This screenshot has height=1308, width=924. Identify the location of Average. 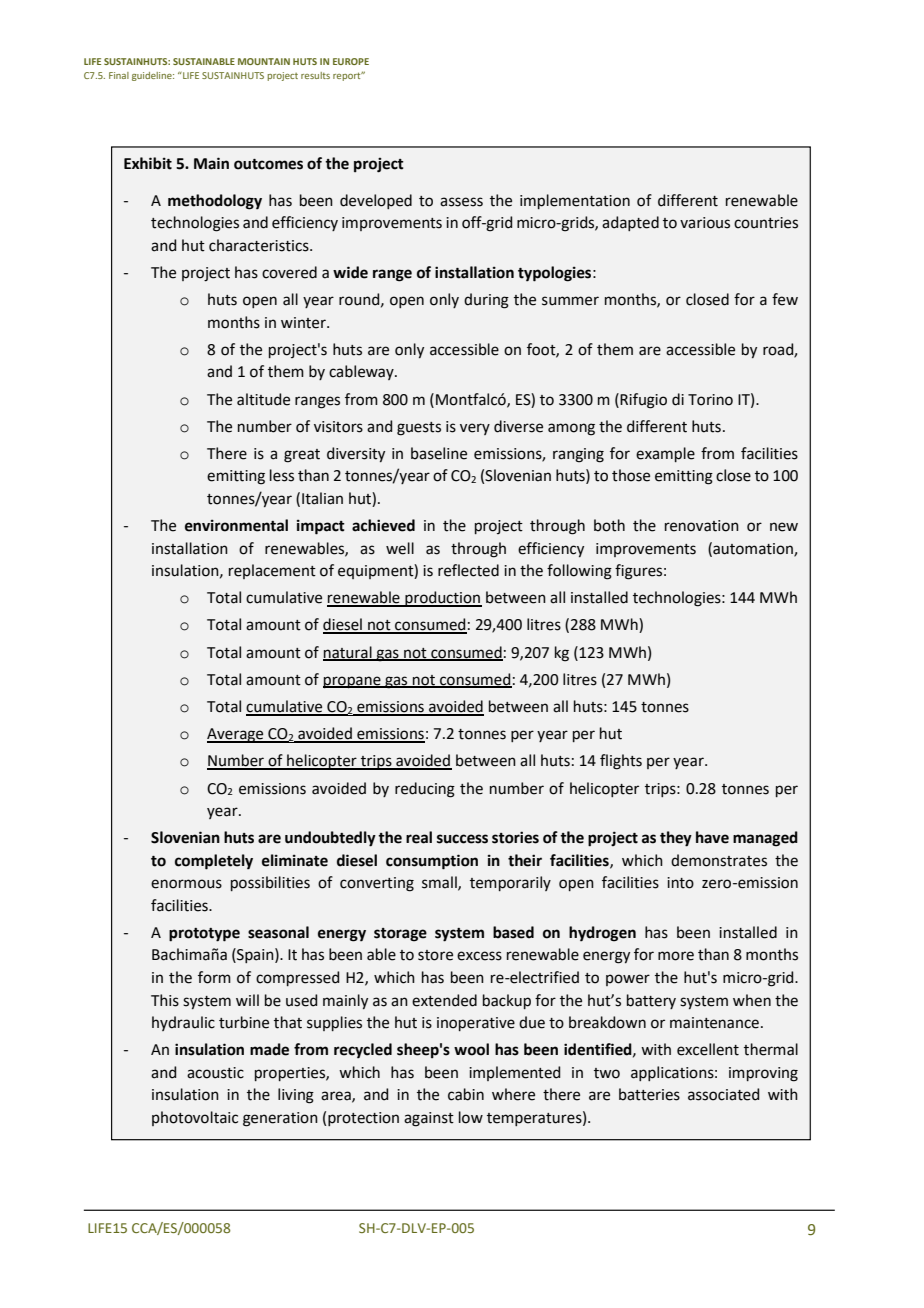
(236, 735).
